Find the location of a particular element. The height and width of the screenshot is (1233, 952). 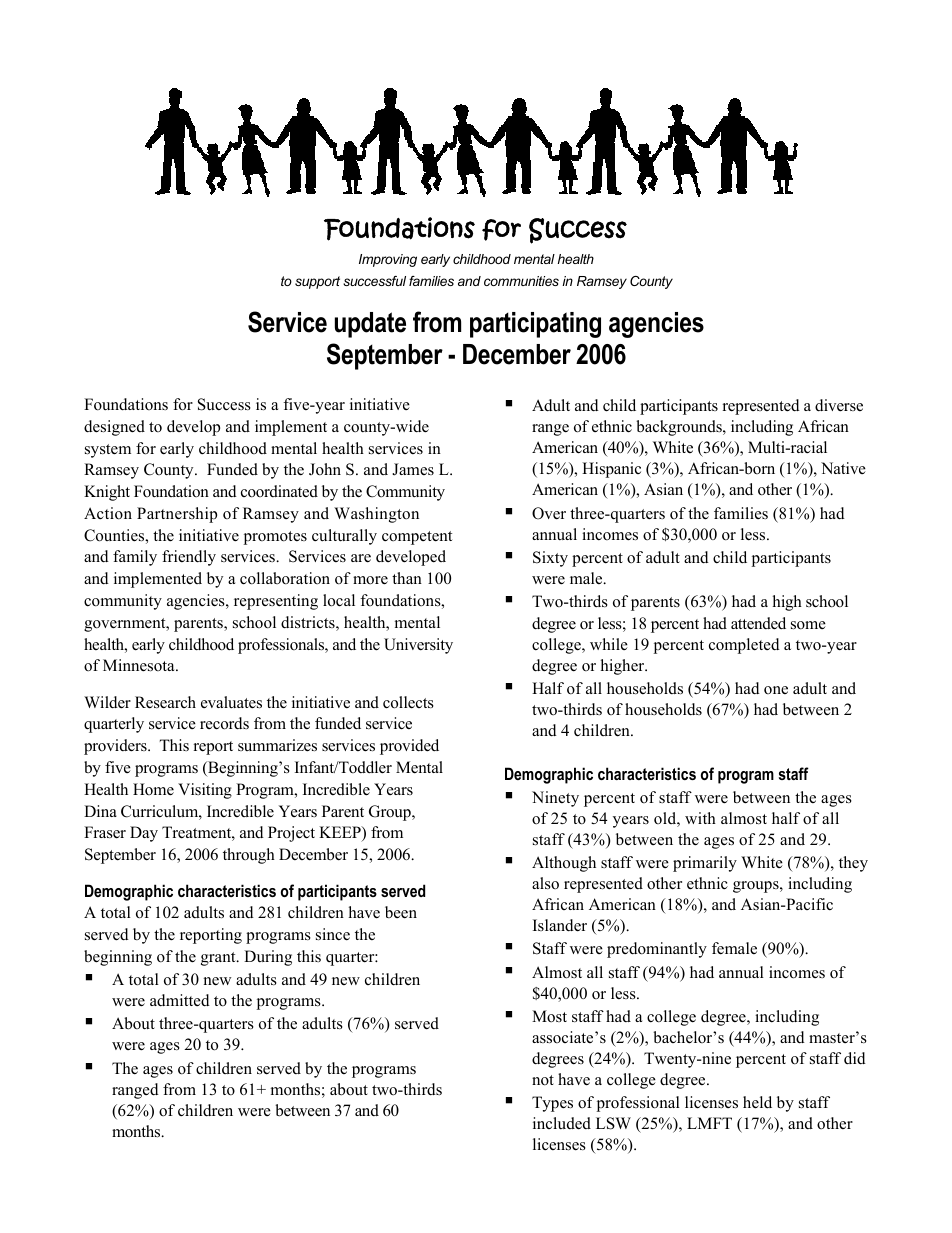

Partnership is located at coordinates (177, 515).
